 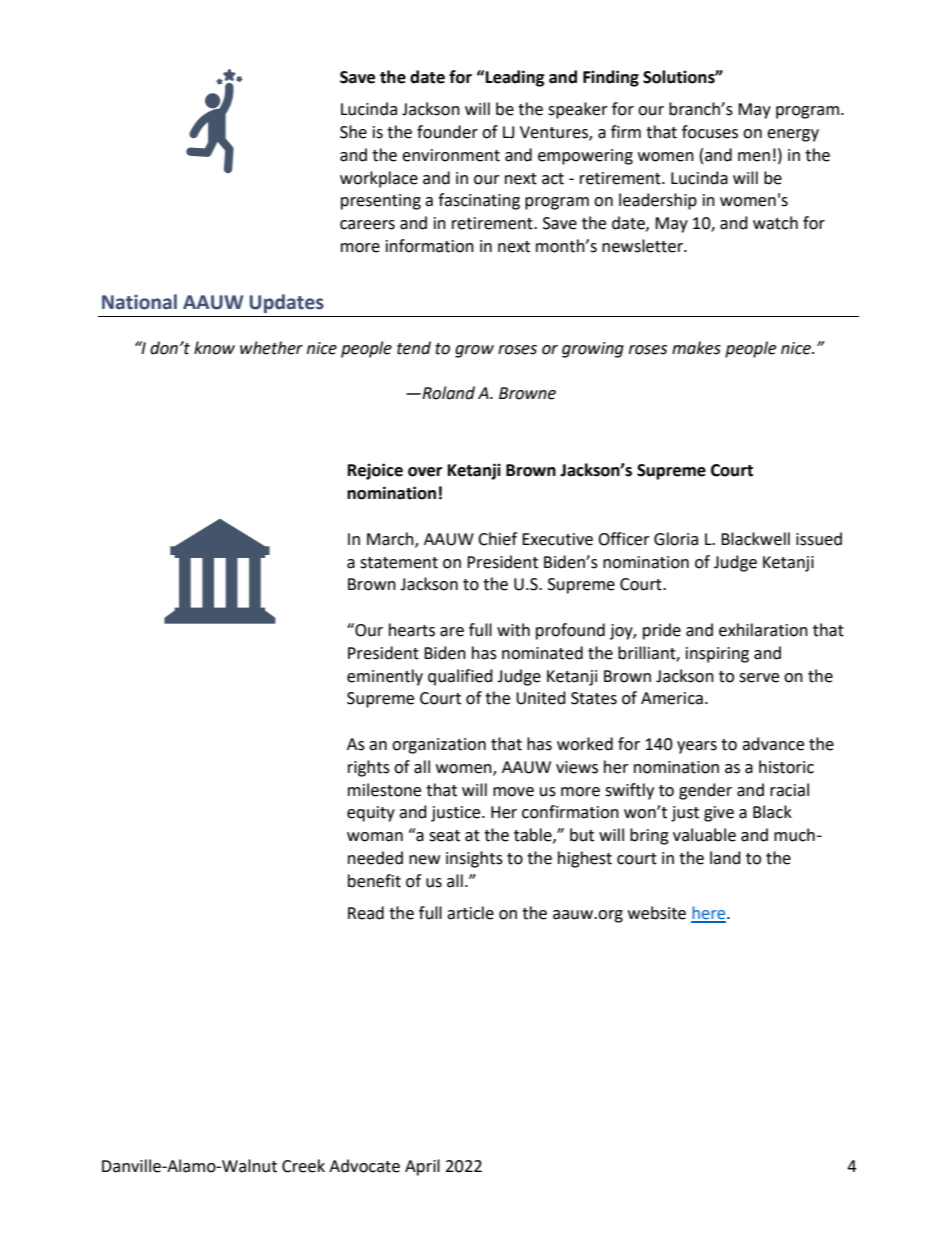 I want to click on eminently, so click(x=385, y=677).
